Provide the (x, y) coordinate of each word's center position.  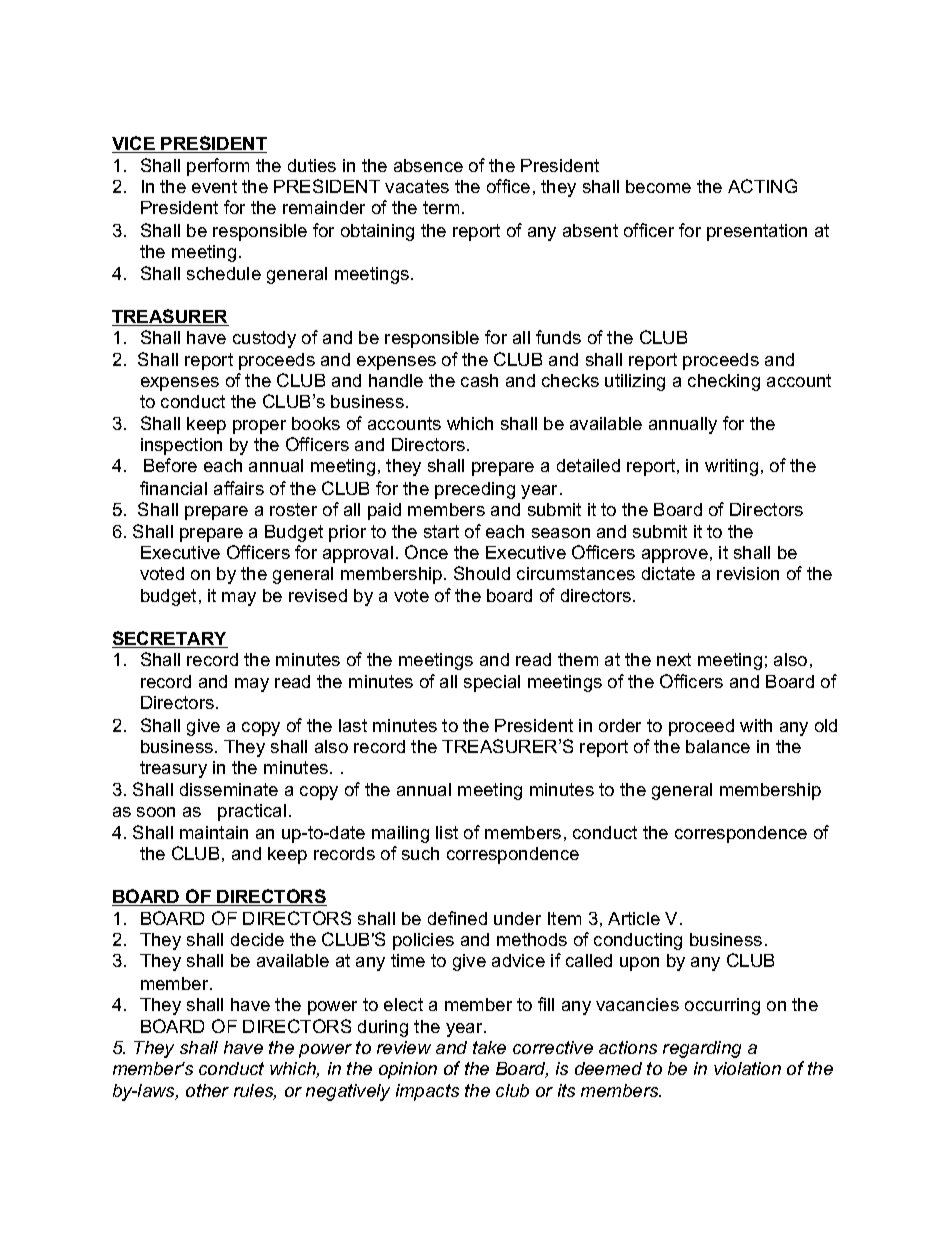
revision (748, 573)
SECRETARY (170, 639)
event (214, 186)
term (441, 207)
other (207, 1090)
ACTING (762, 186)
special (492, 683)
